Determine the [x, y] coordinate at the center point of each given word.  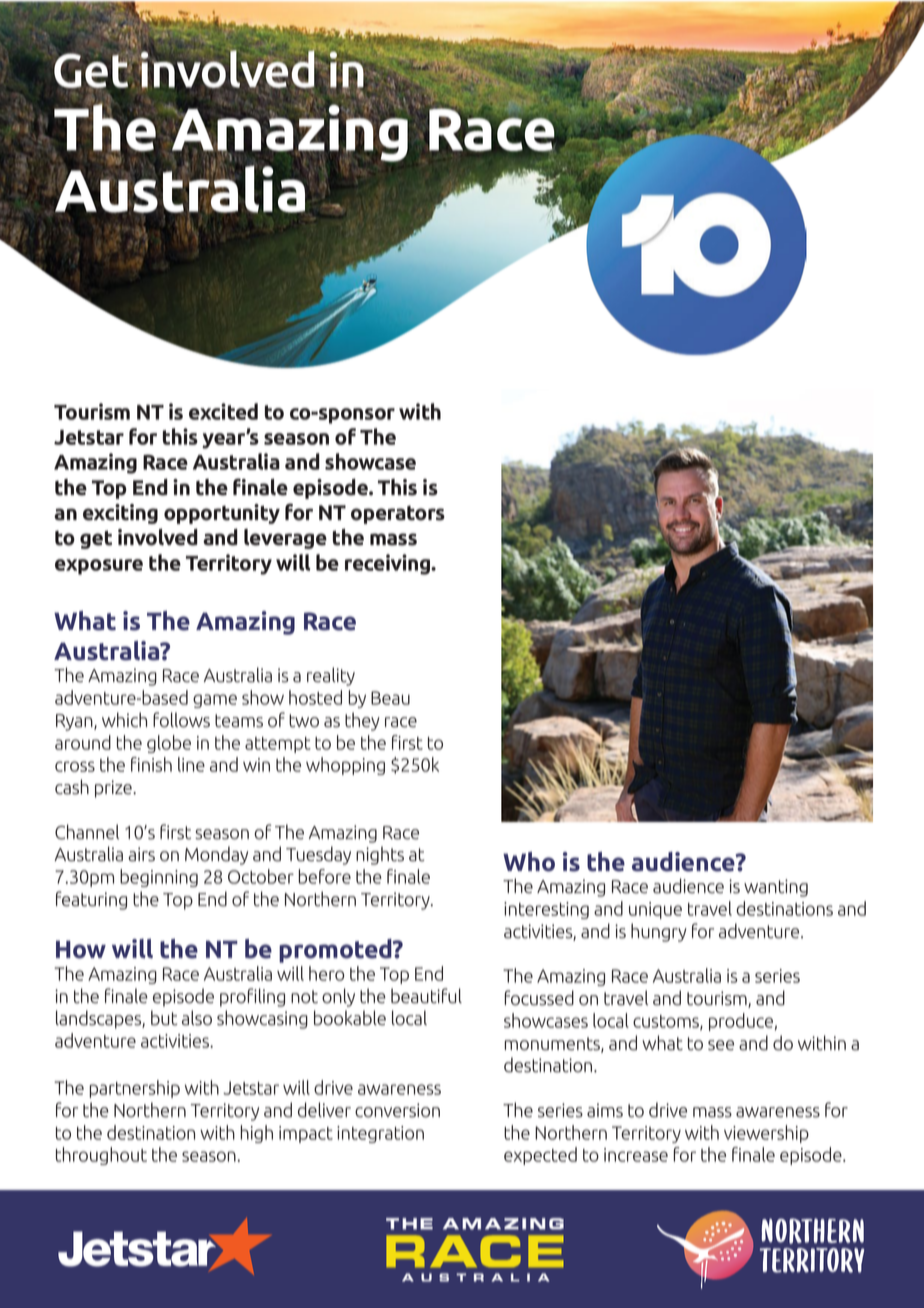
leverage [285, 539]
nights [380, 855]
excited [223, 411]
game [215, 701]
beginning [159, 878]
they [362, 721]
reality [331, 676]
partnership [135, 1089]
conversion [397, 1110]
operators [398, 515]
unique [655, 910]
